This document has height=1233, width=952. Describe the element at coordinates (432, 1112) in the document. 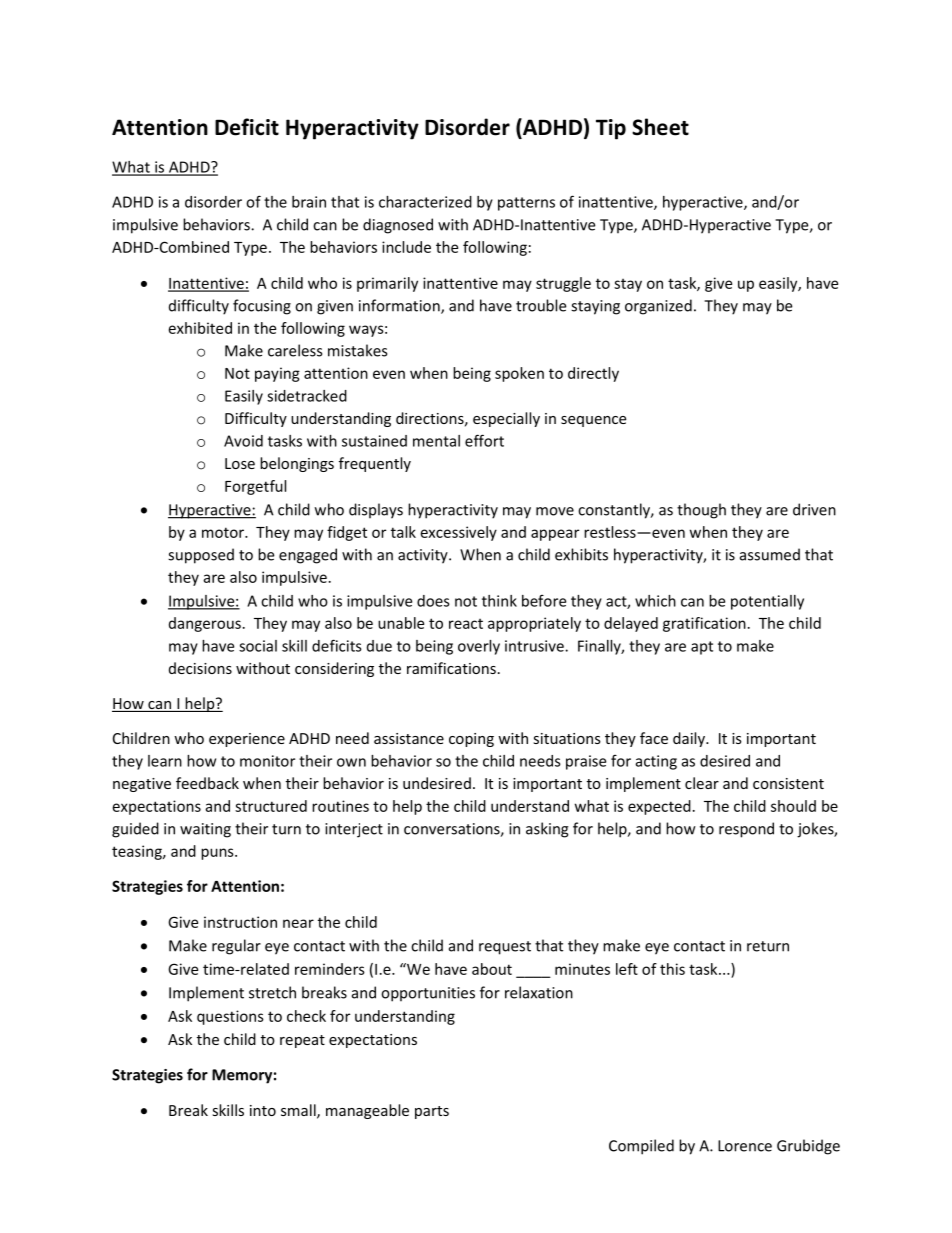

I see `parts` at that location.
